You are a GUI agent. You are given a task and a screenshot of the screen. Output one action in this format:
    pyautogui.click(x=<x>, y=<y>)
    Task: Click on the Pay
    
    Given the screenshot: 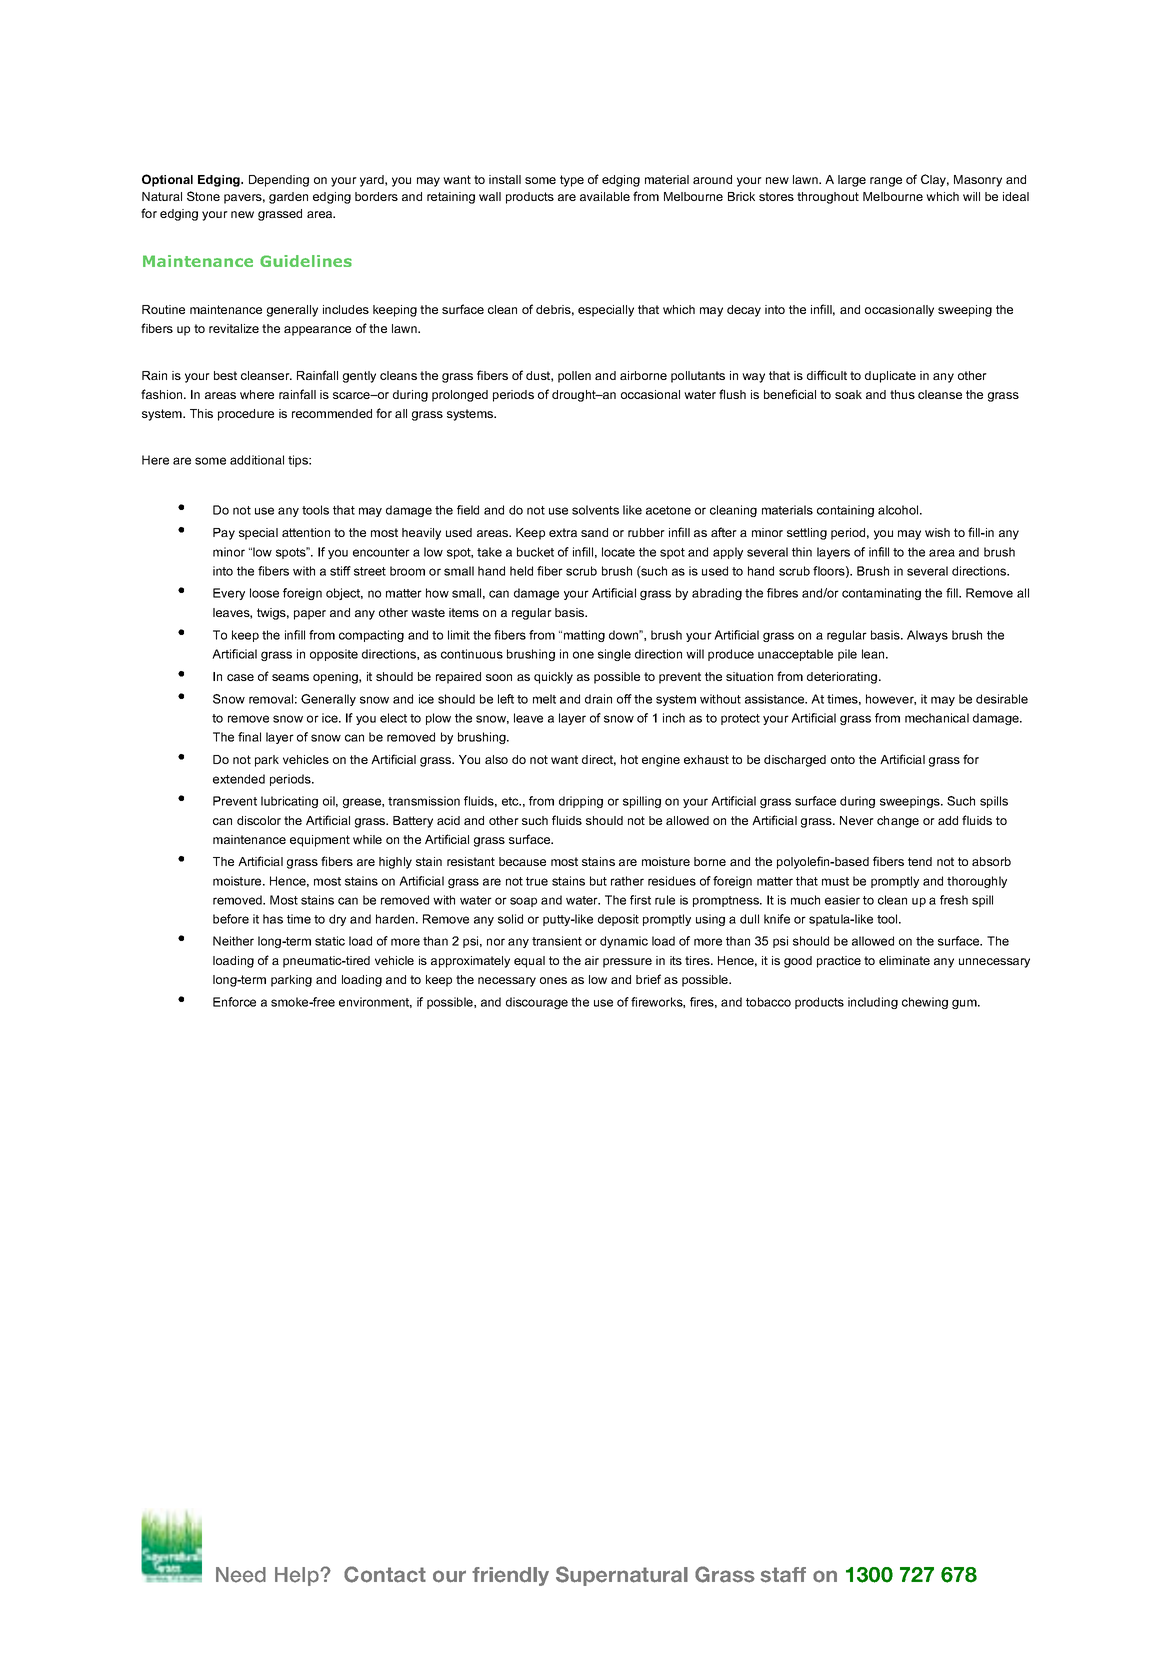 What is the action you would take?
    pyautogui.click(x=224, y=534)
